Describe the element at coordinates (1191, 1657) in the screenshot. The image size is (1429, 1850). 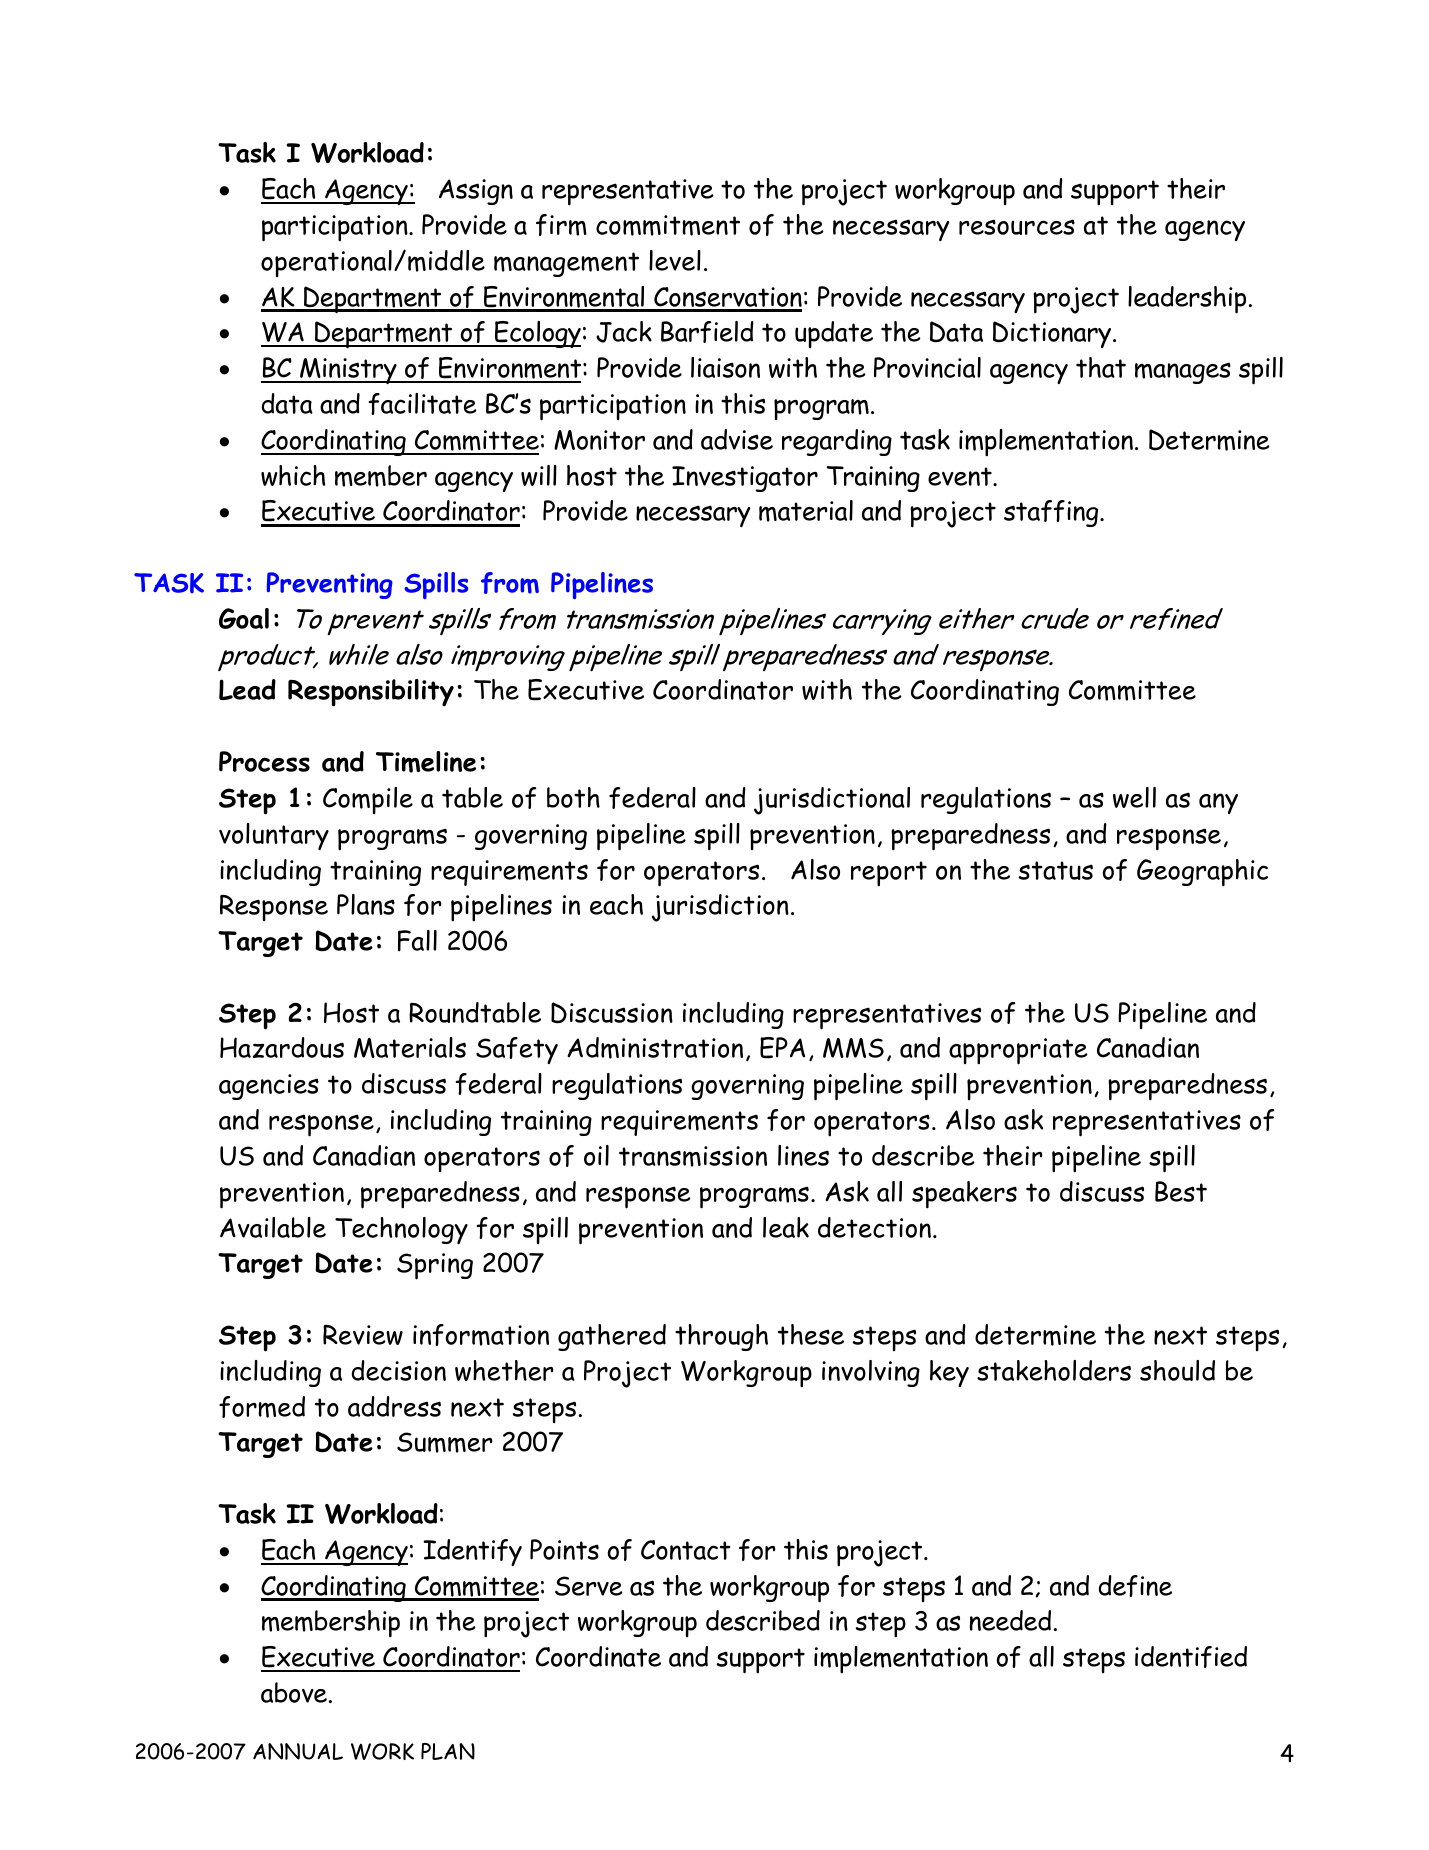
I see `identified` at that location.
